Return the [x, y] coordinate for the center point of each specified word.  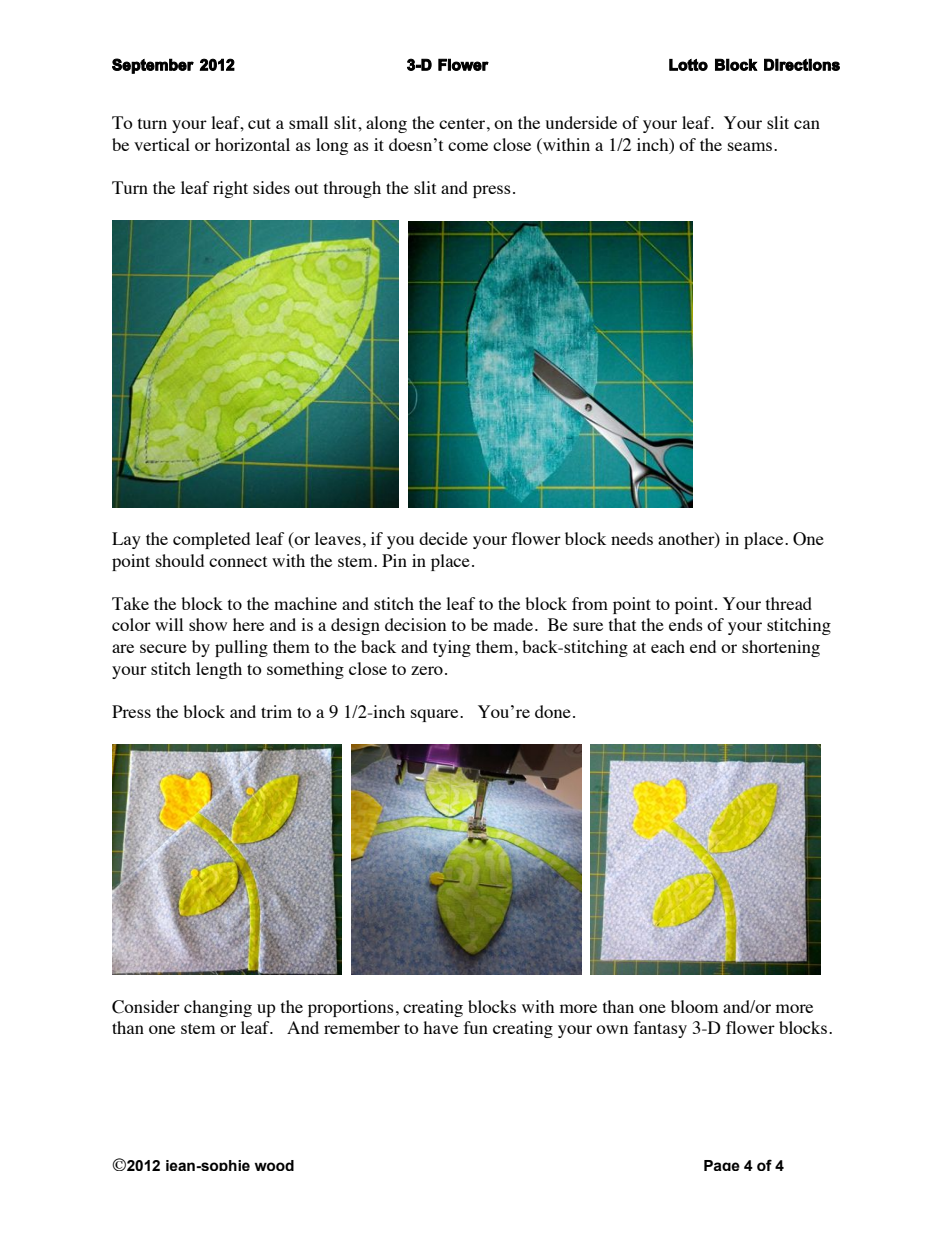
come [468, 146]
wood [274, 1165]
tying [452, 648]
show [208, 624]
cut [259, 123]
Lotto [688, 65]
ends [686, 624]
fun [476, 1027]
